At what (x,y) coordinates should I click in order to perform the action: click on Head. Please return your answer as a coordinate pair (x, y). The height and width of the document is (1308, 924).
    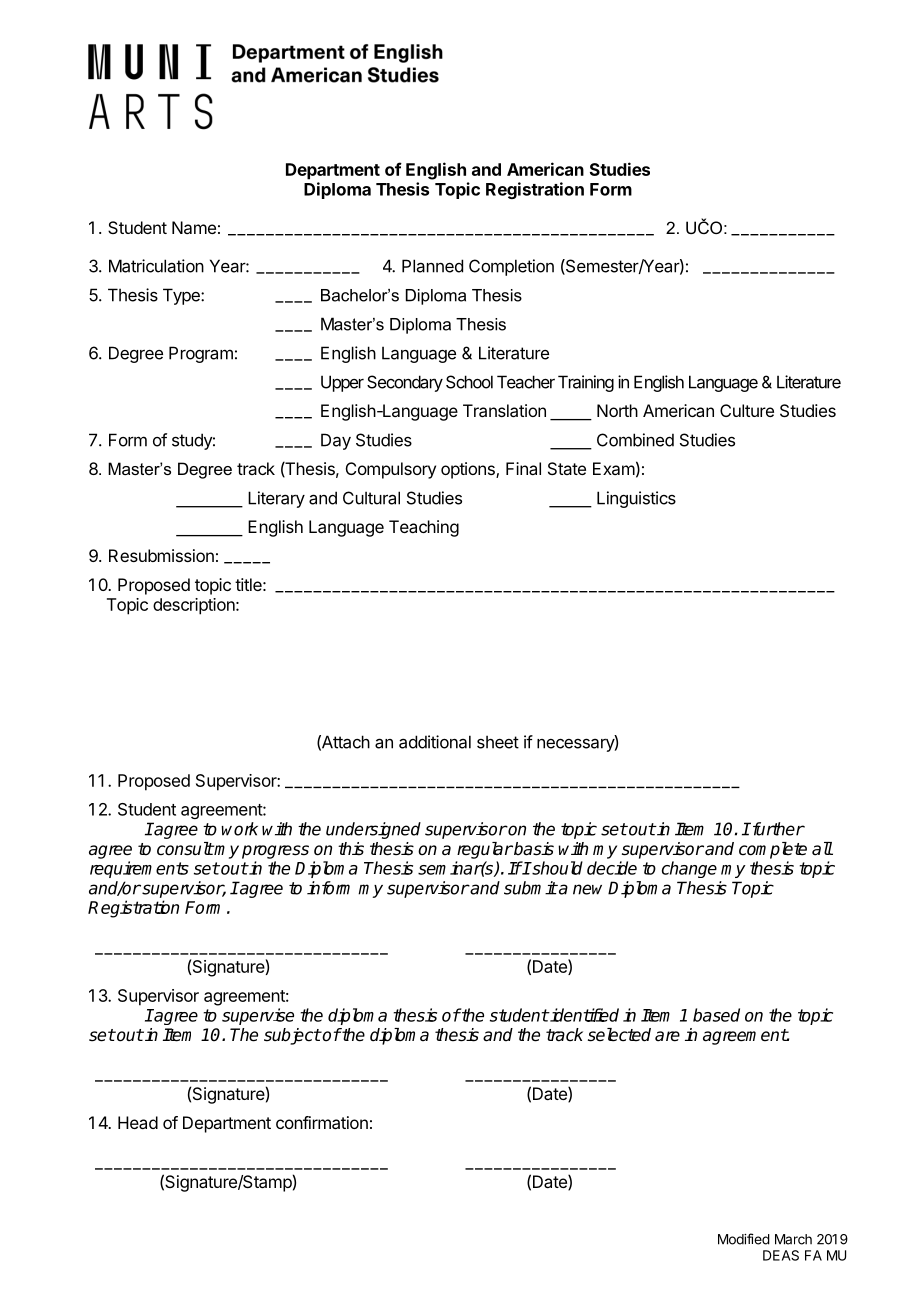
    Looking at the image, I should click on (138, 1122).
